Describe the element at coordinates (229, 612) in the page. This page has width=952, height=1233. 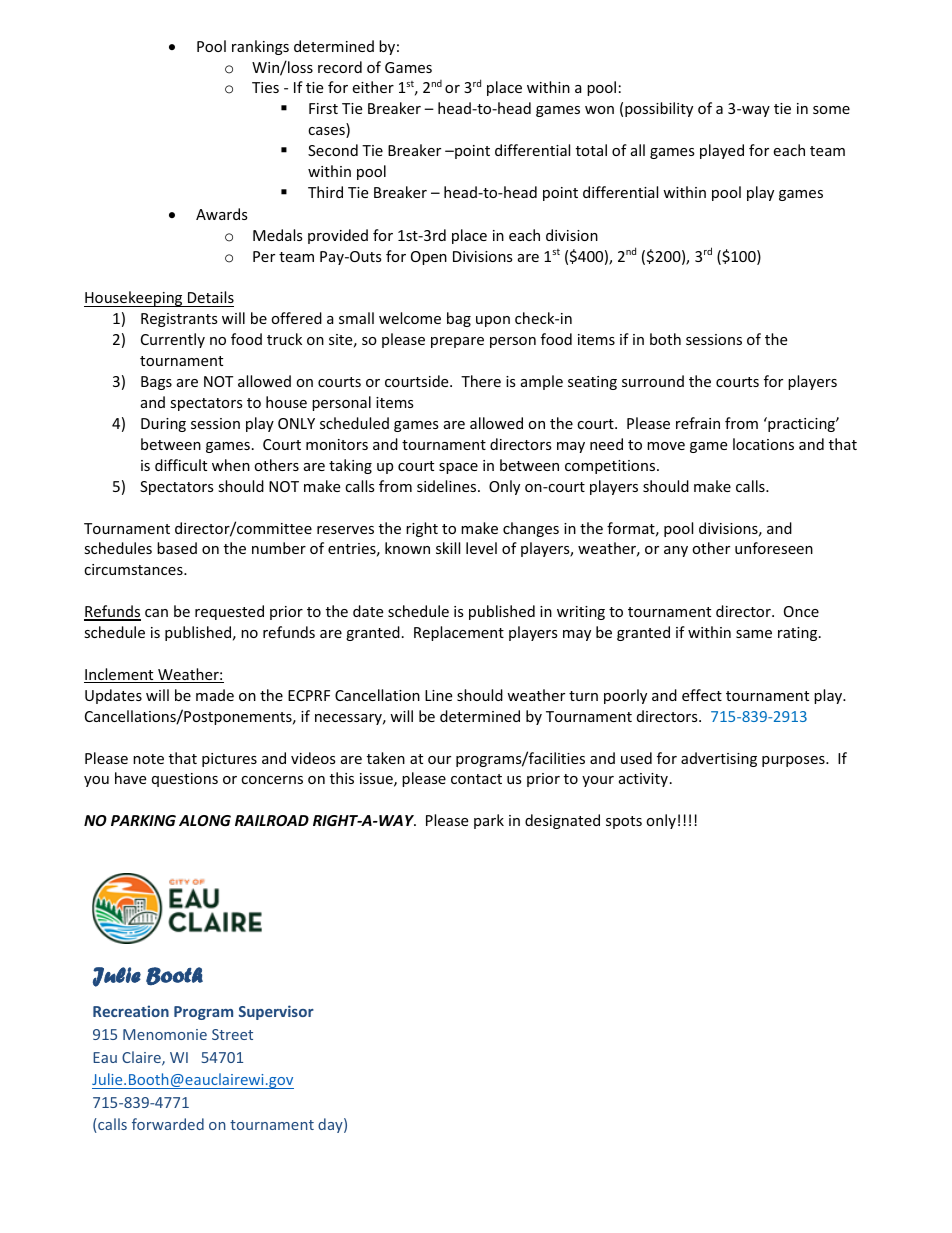
I see `requested` at that location.
